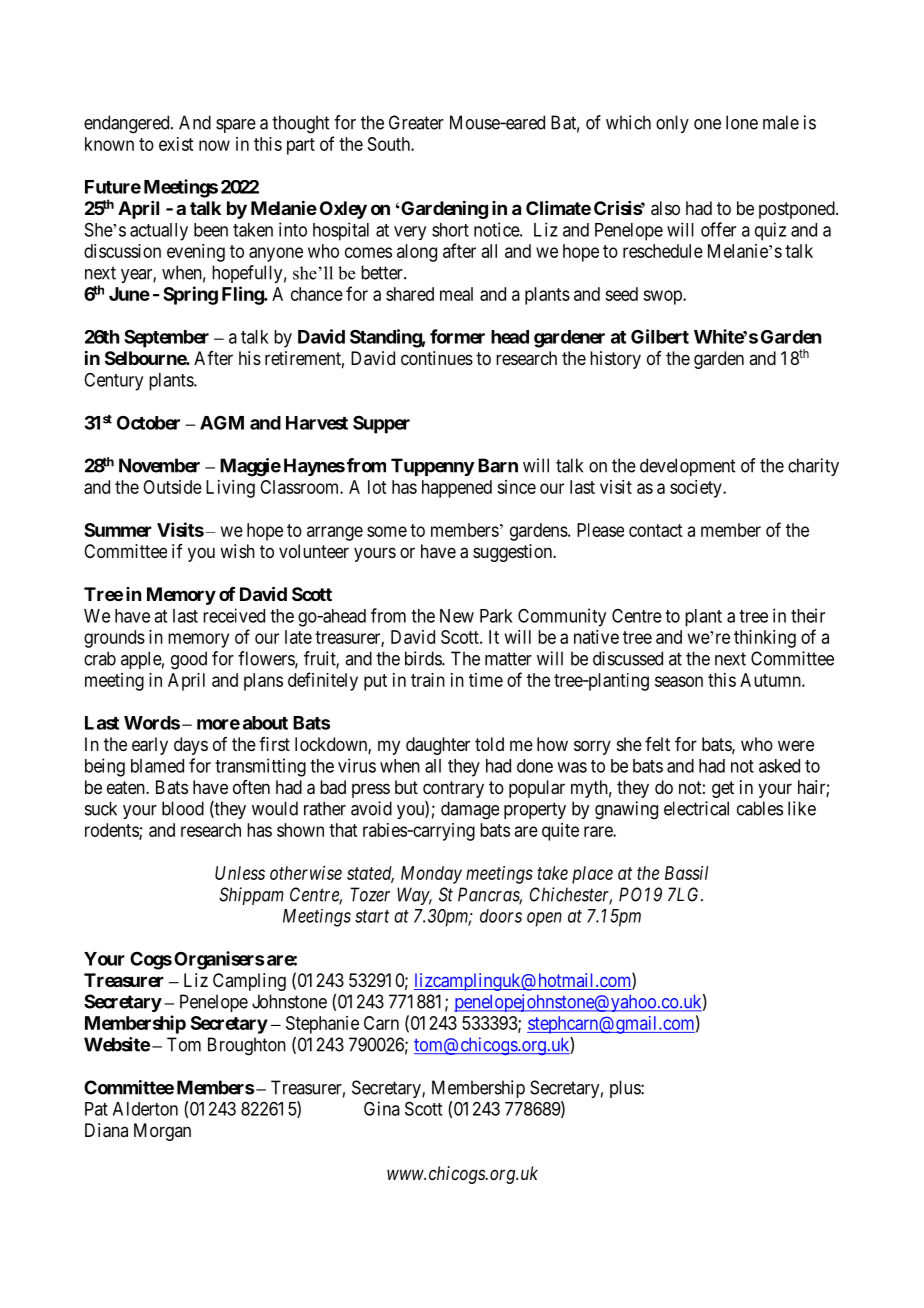 The width and height of the screenshot is (924, 1308). What do you see at coordinates (189, 660) in the screenshot?
I see `good` at bounding box center [189, 660].
